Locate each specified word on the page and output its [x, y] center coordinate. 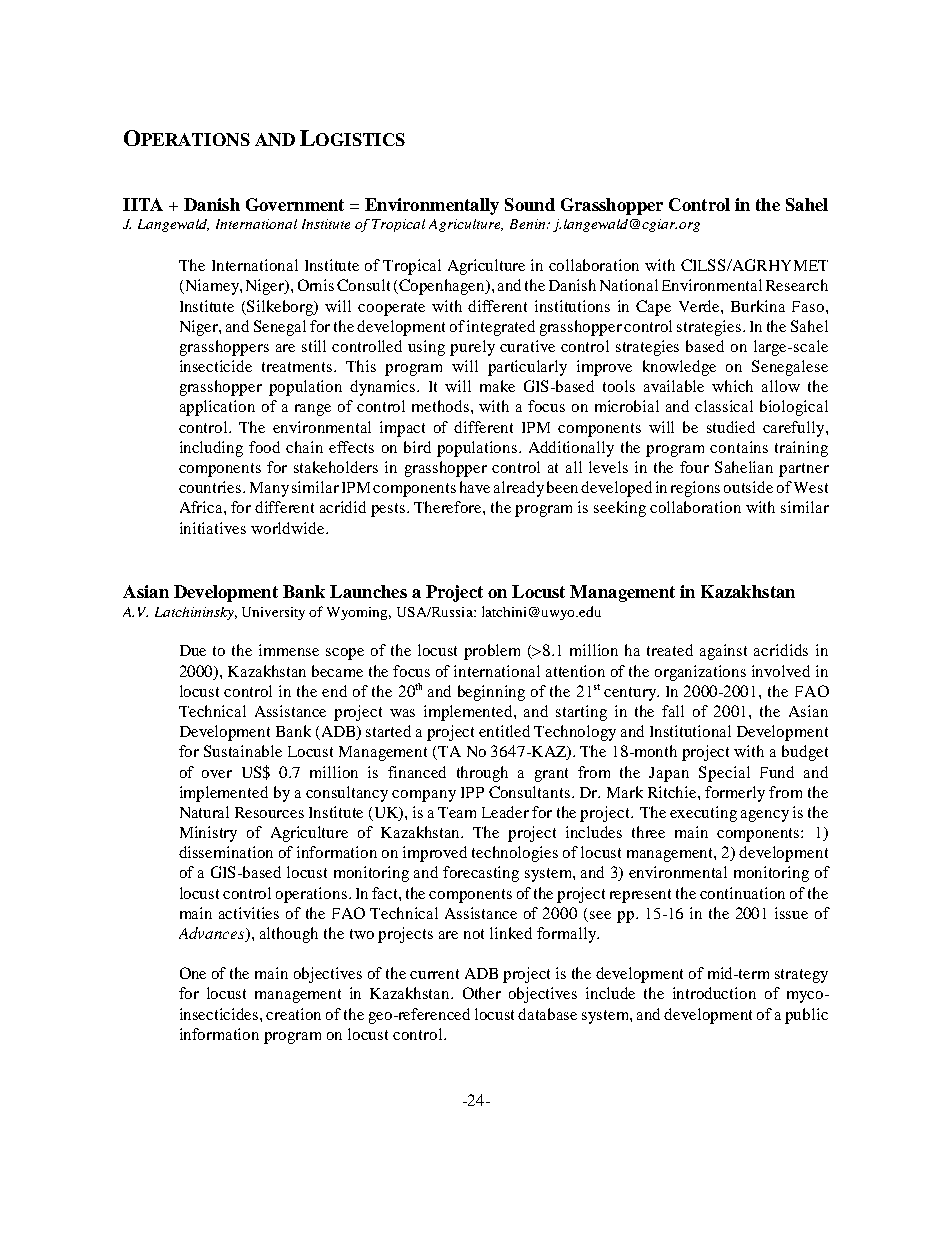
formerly [735, 794]
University [273, 613]
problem [492, 652]
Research [797, 285]
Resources [269, 812]
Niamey [212, 287]
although [289, 935]
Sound [530, 204]
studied [731, 427]
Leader [505, 812]
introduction [714, 993]
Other [482, 993]
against [723, 652]
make [497, 386]
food [264, 447]
